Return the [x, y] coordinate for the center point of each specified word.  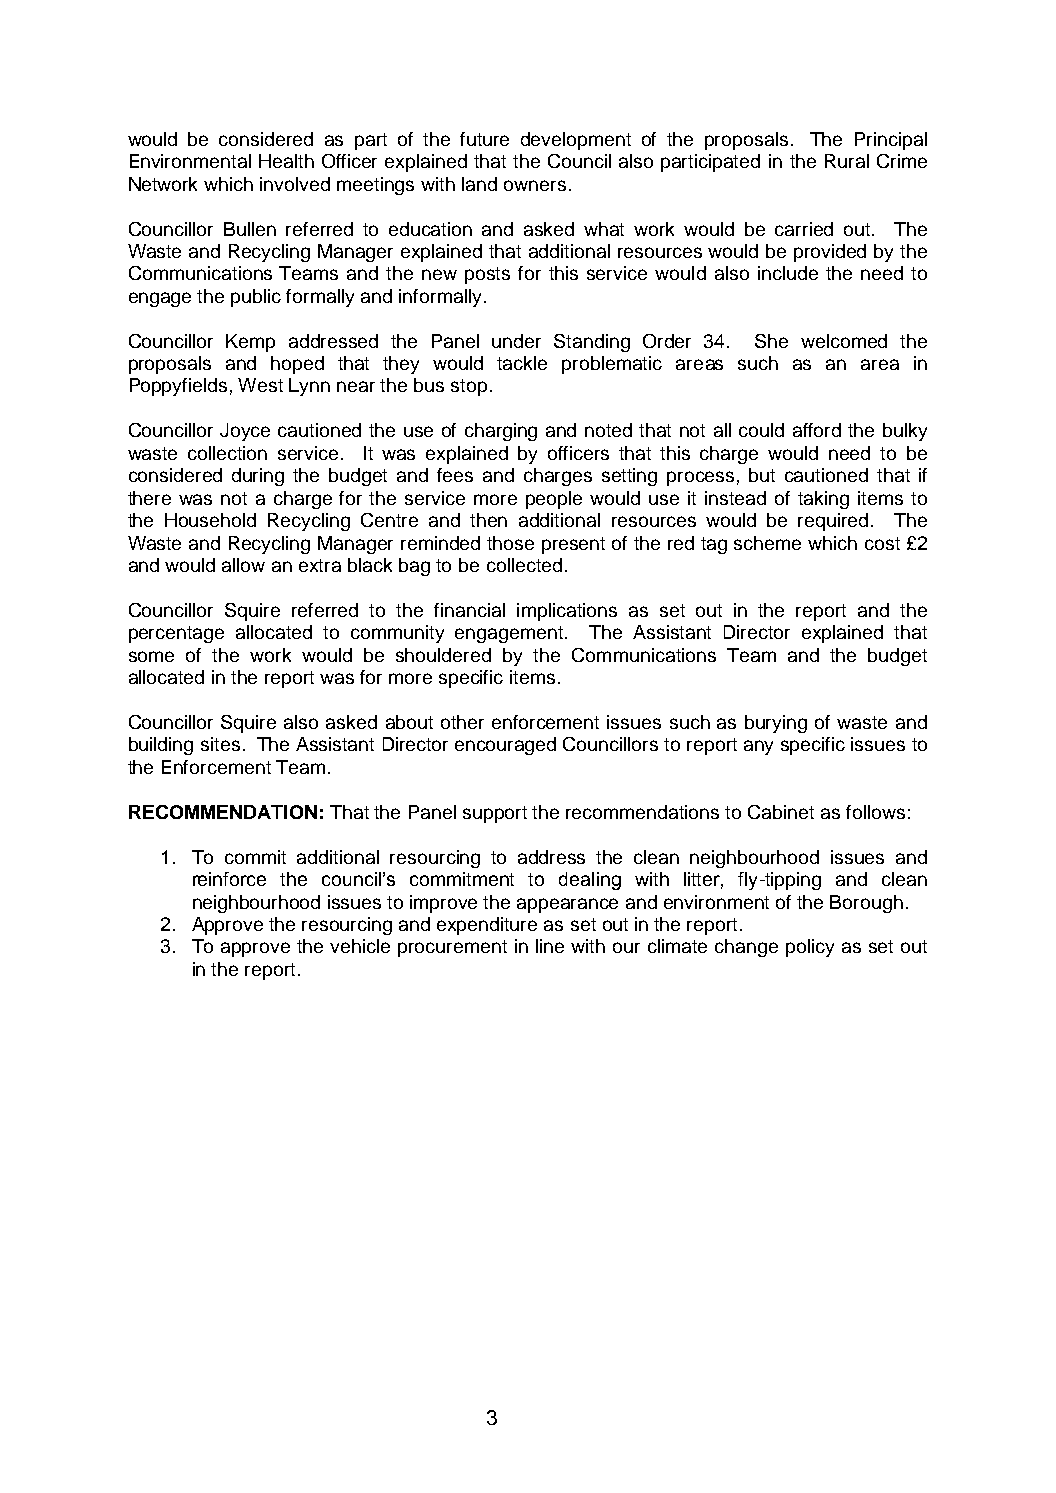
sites [220, 744]
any [758, 747]
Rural [847, 161]
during [258, 477]
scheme [767, 543]
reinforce [229, 879]
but [762, 475]
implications [567, 612]
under [516, 341]
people [554, 500]
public [256, 298]
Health [286, 161]
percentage [176, 634]
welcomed [844, 341]
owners [535, 185]
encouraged [505, 746]
